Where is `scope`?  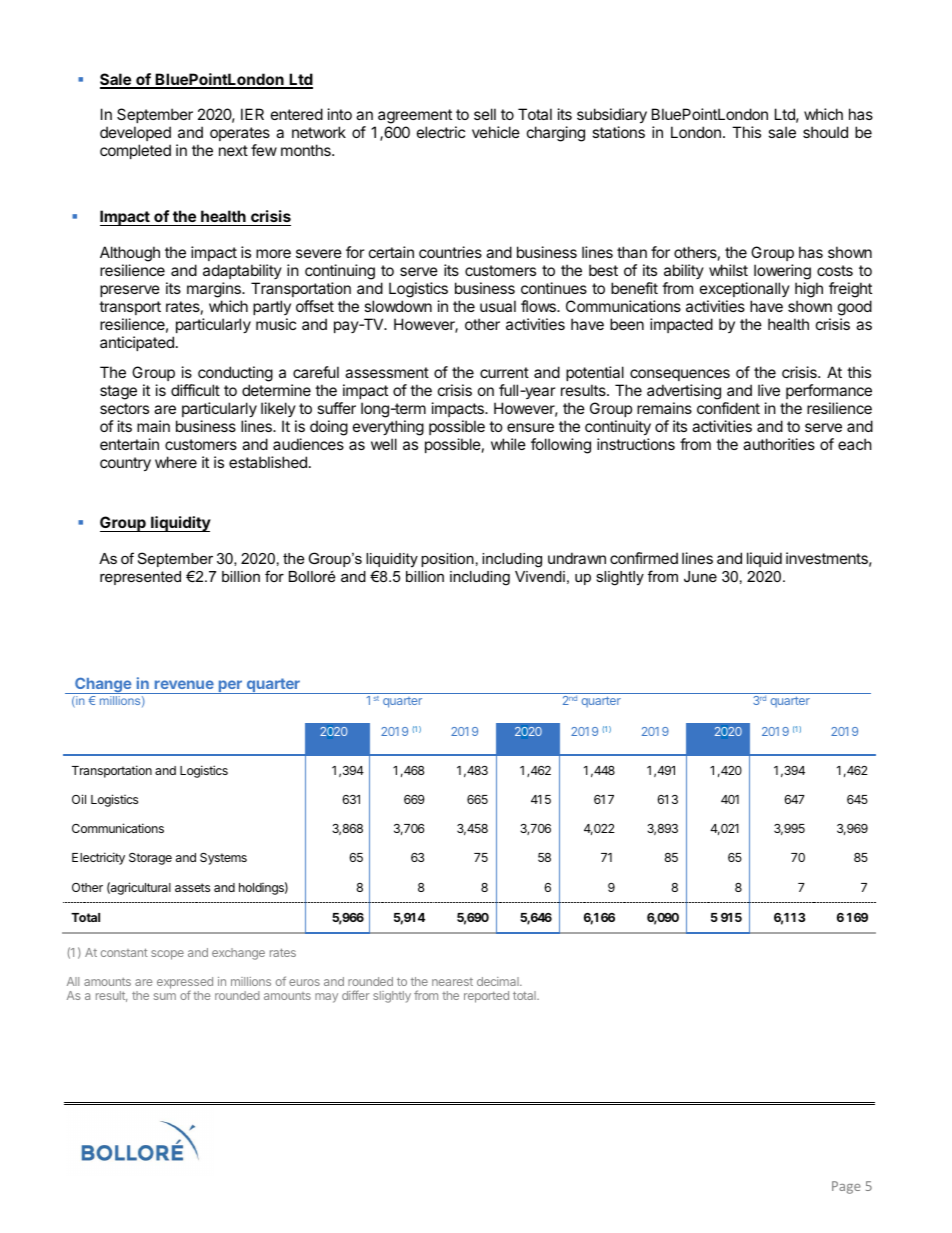
scope is located at coordinates (167, 955).
